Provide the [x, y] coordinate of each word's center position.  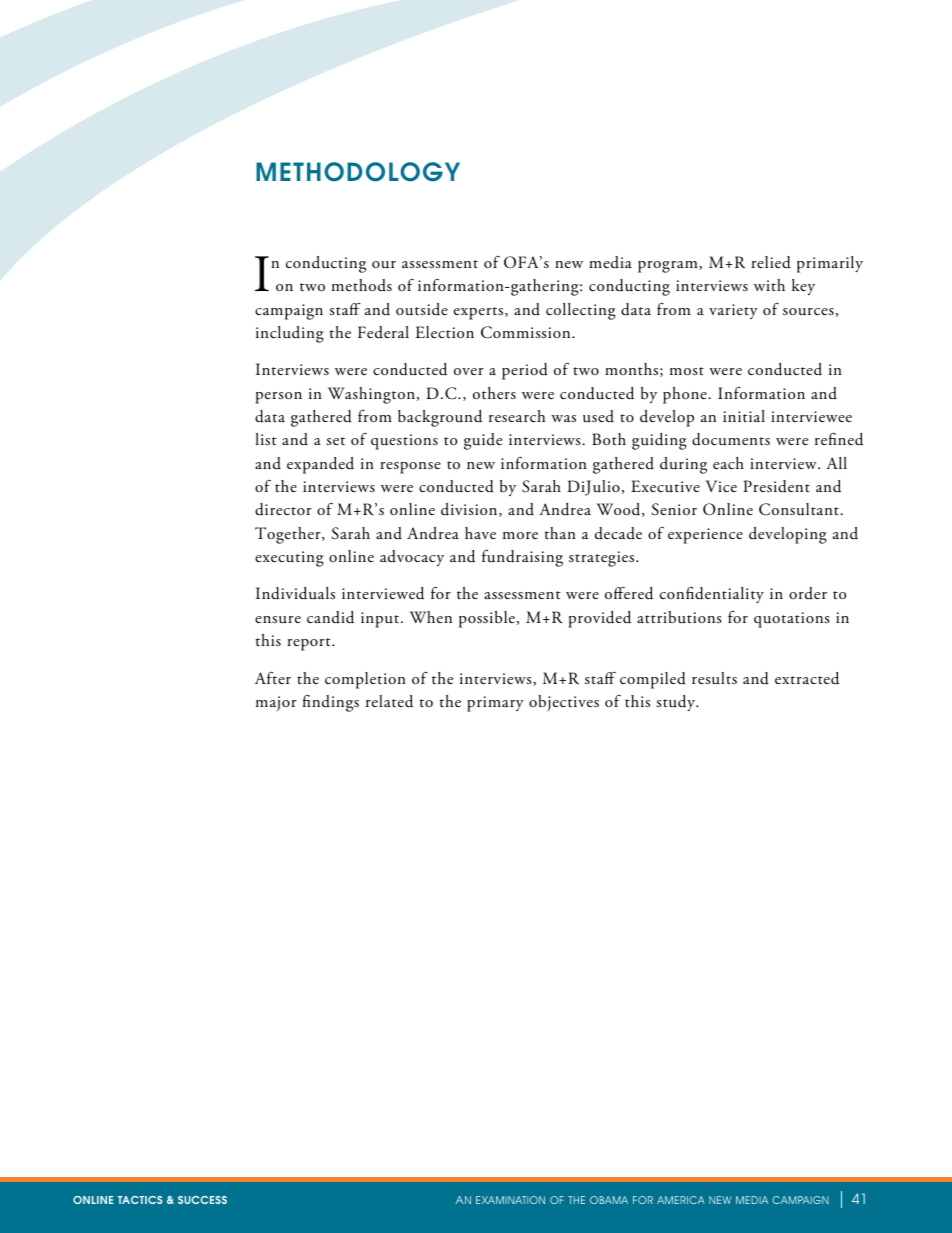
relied [771, 262]
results [714, 678]
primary [495, 704]
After [273, 677]
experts [480, 313]
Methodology [358, 172]
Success [202, 1200]
